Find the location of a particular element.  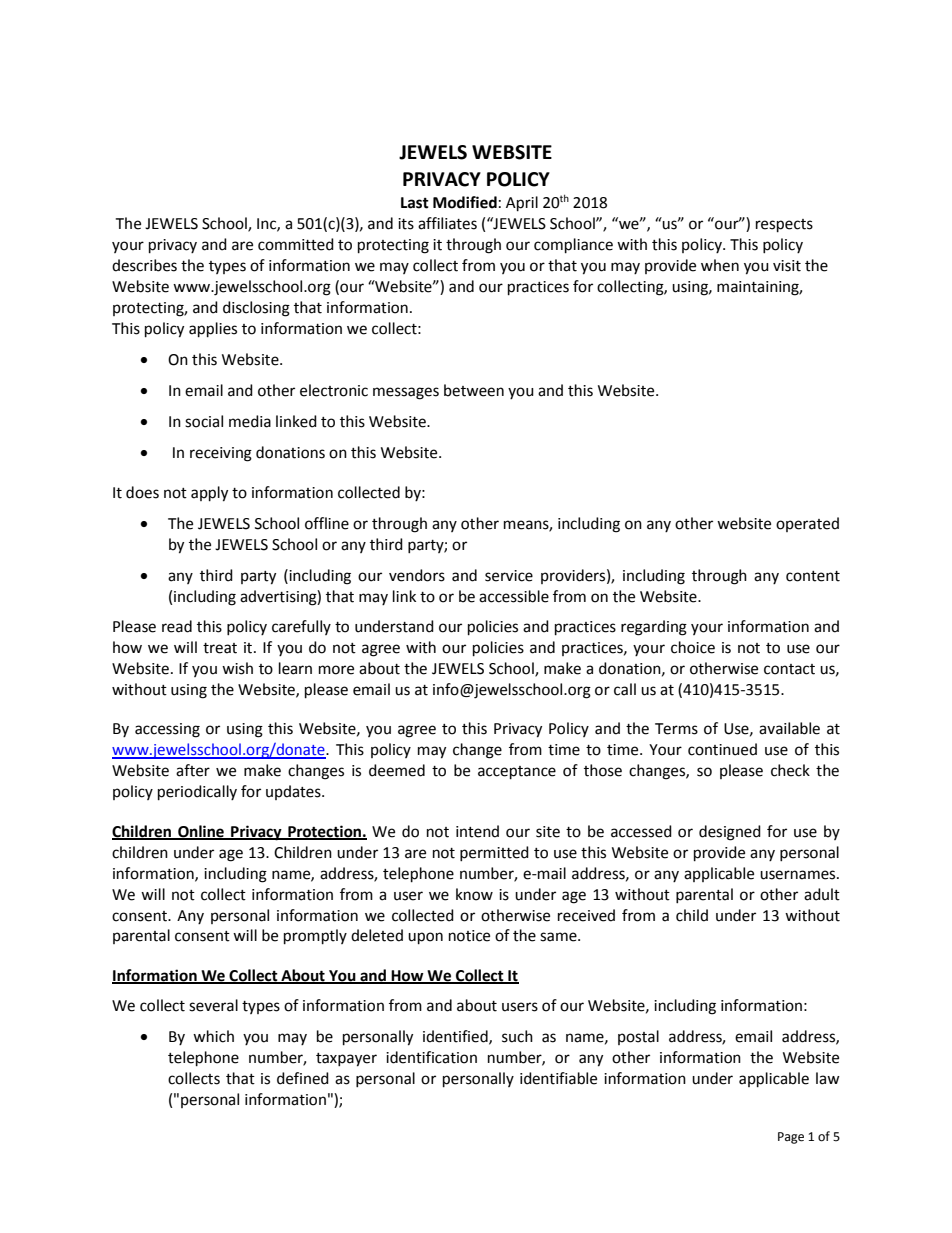

respects is located at coordinates (784, 226).
